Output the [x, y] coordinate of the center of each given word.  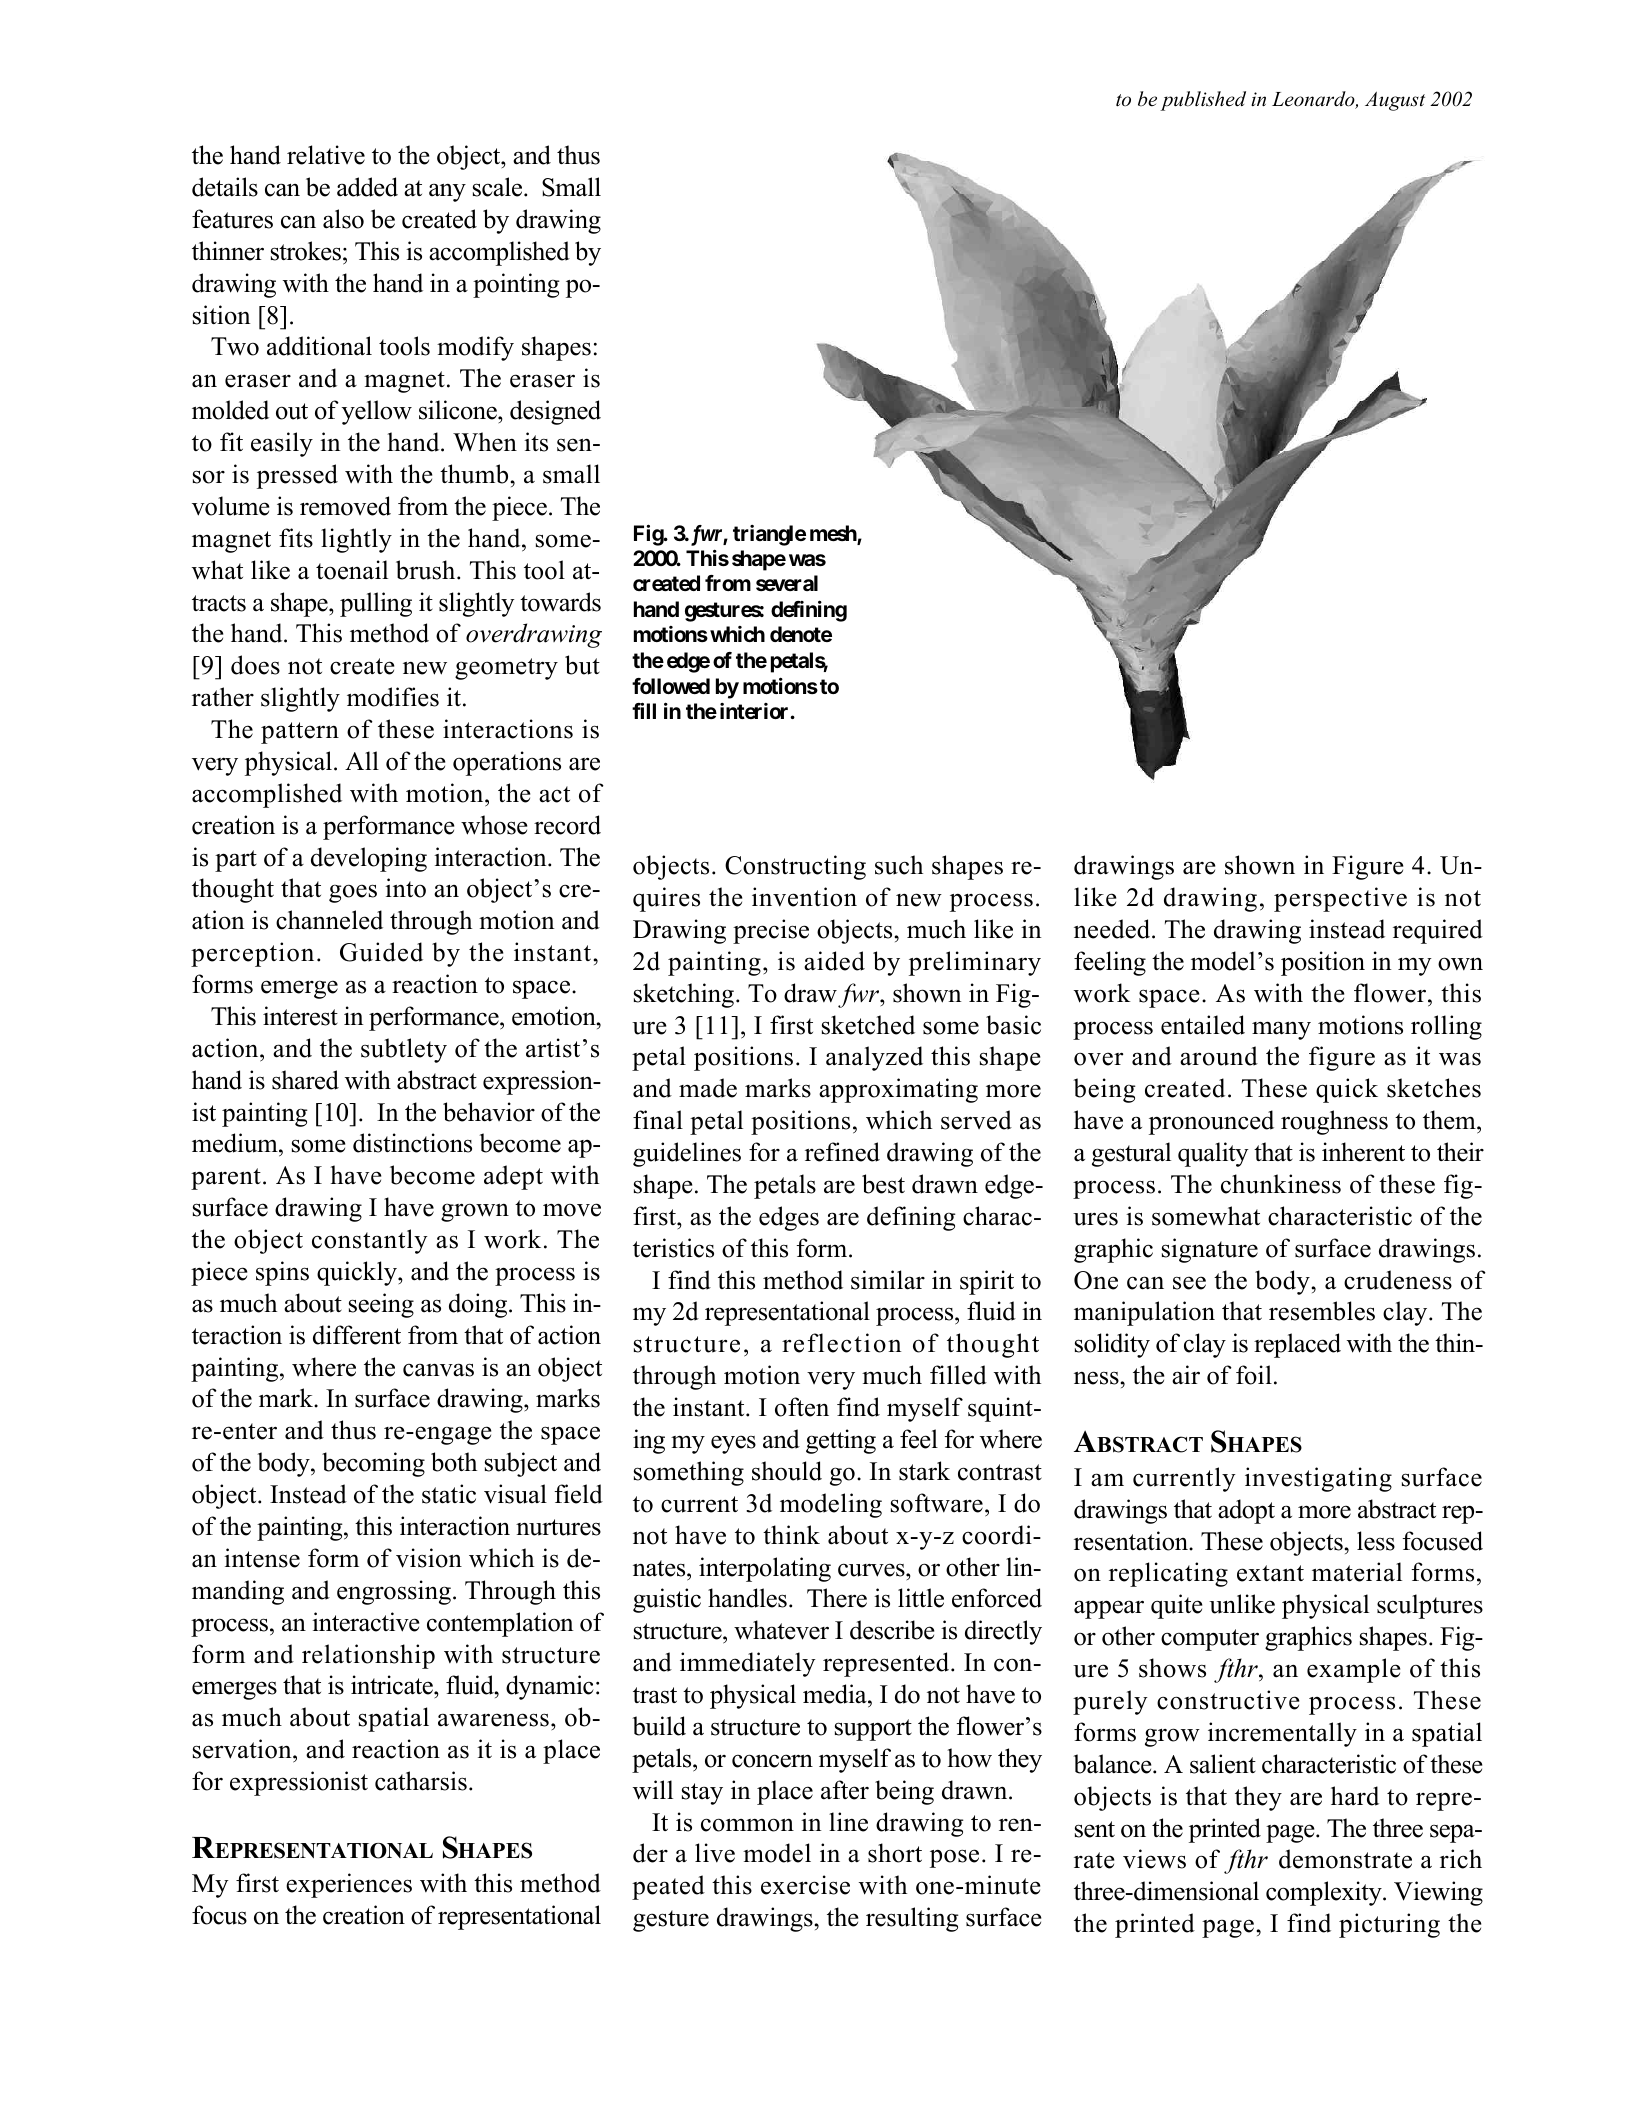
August [1395, 101]
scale [499, 187]
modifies [393, 697]
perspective [1340, 899]
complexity [1325, 1893]
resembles [1322, 1311]
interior [755, 711]
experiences [349, 1885]
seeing [381, 1305]
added [367, 187]
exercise [805, 1885]
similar [888, 1280]
